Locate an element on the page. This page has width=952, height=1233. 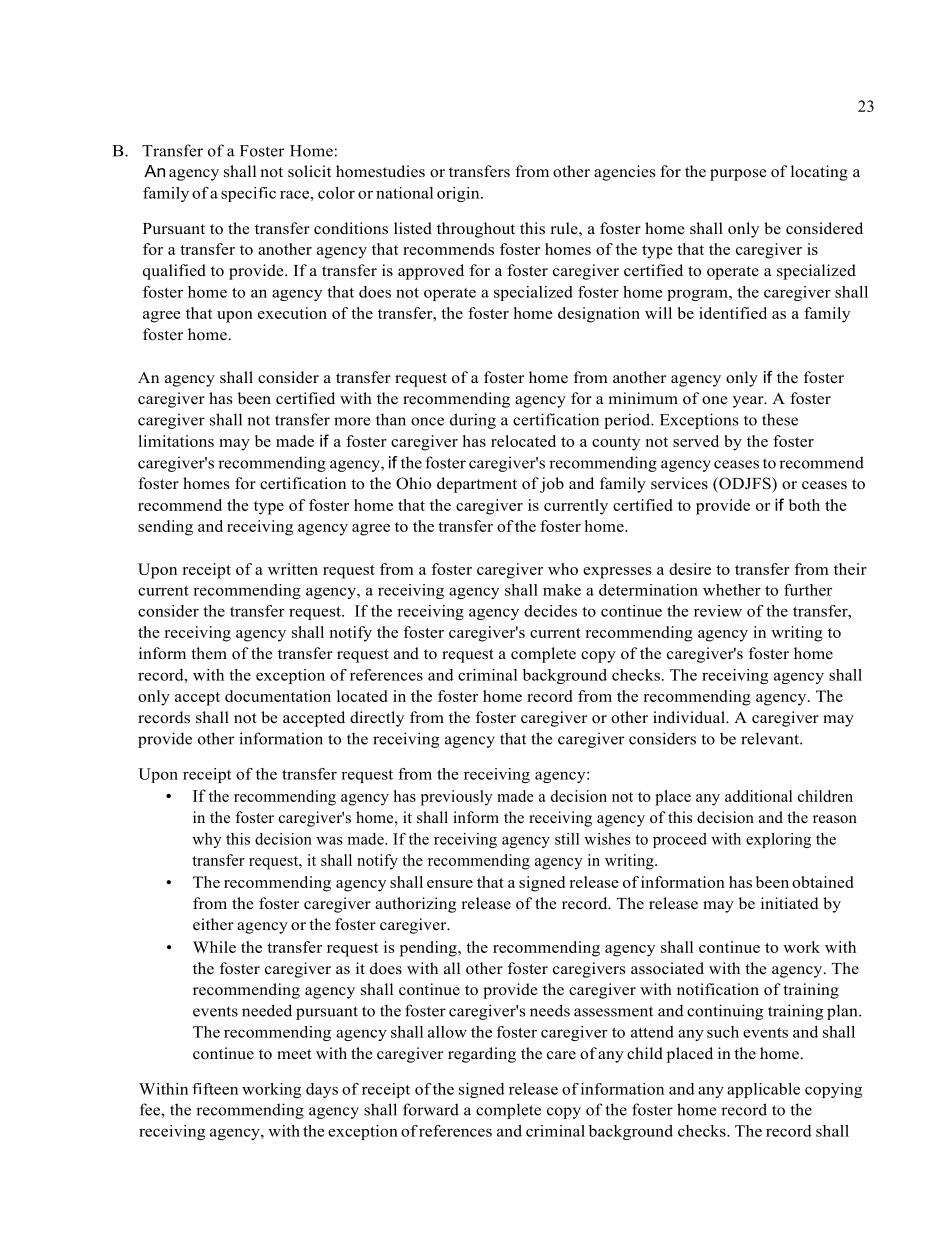
origin is located at coordinates (459, 194).
